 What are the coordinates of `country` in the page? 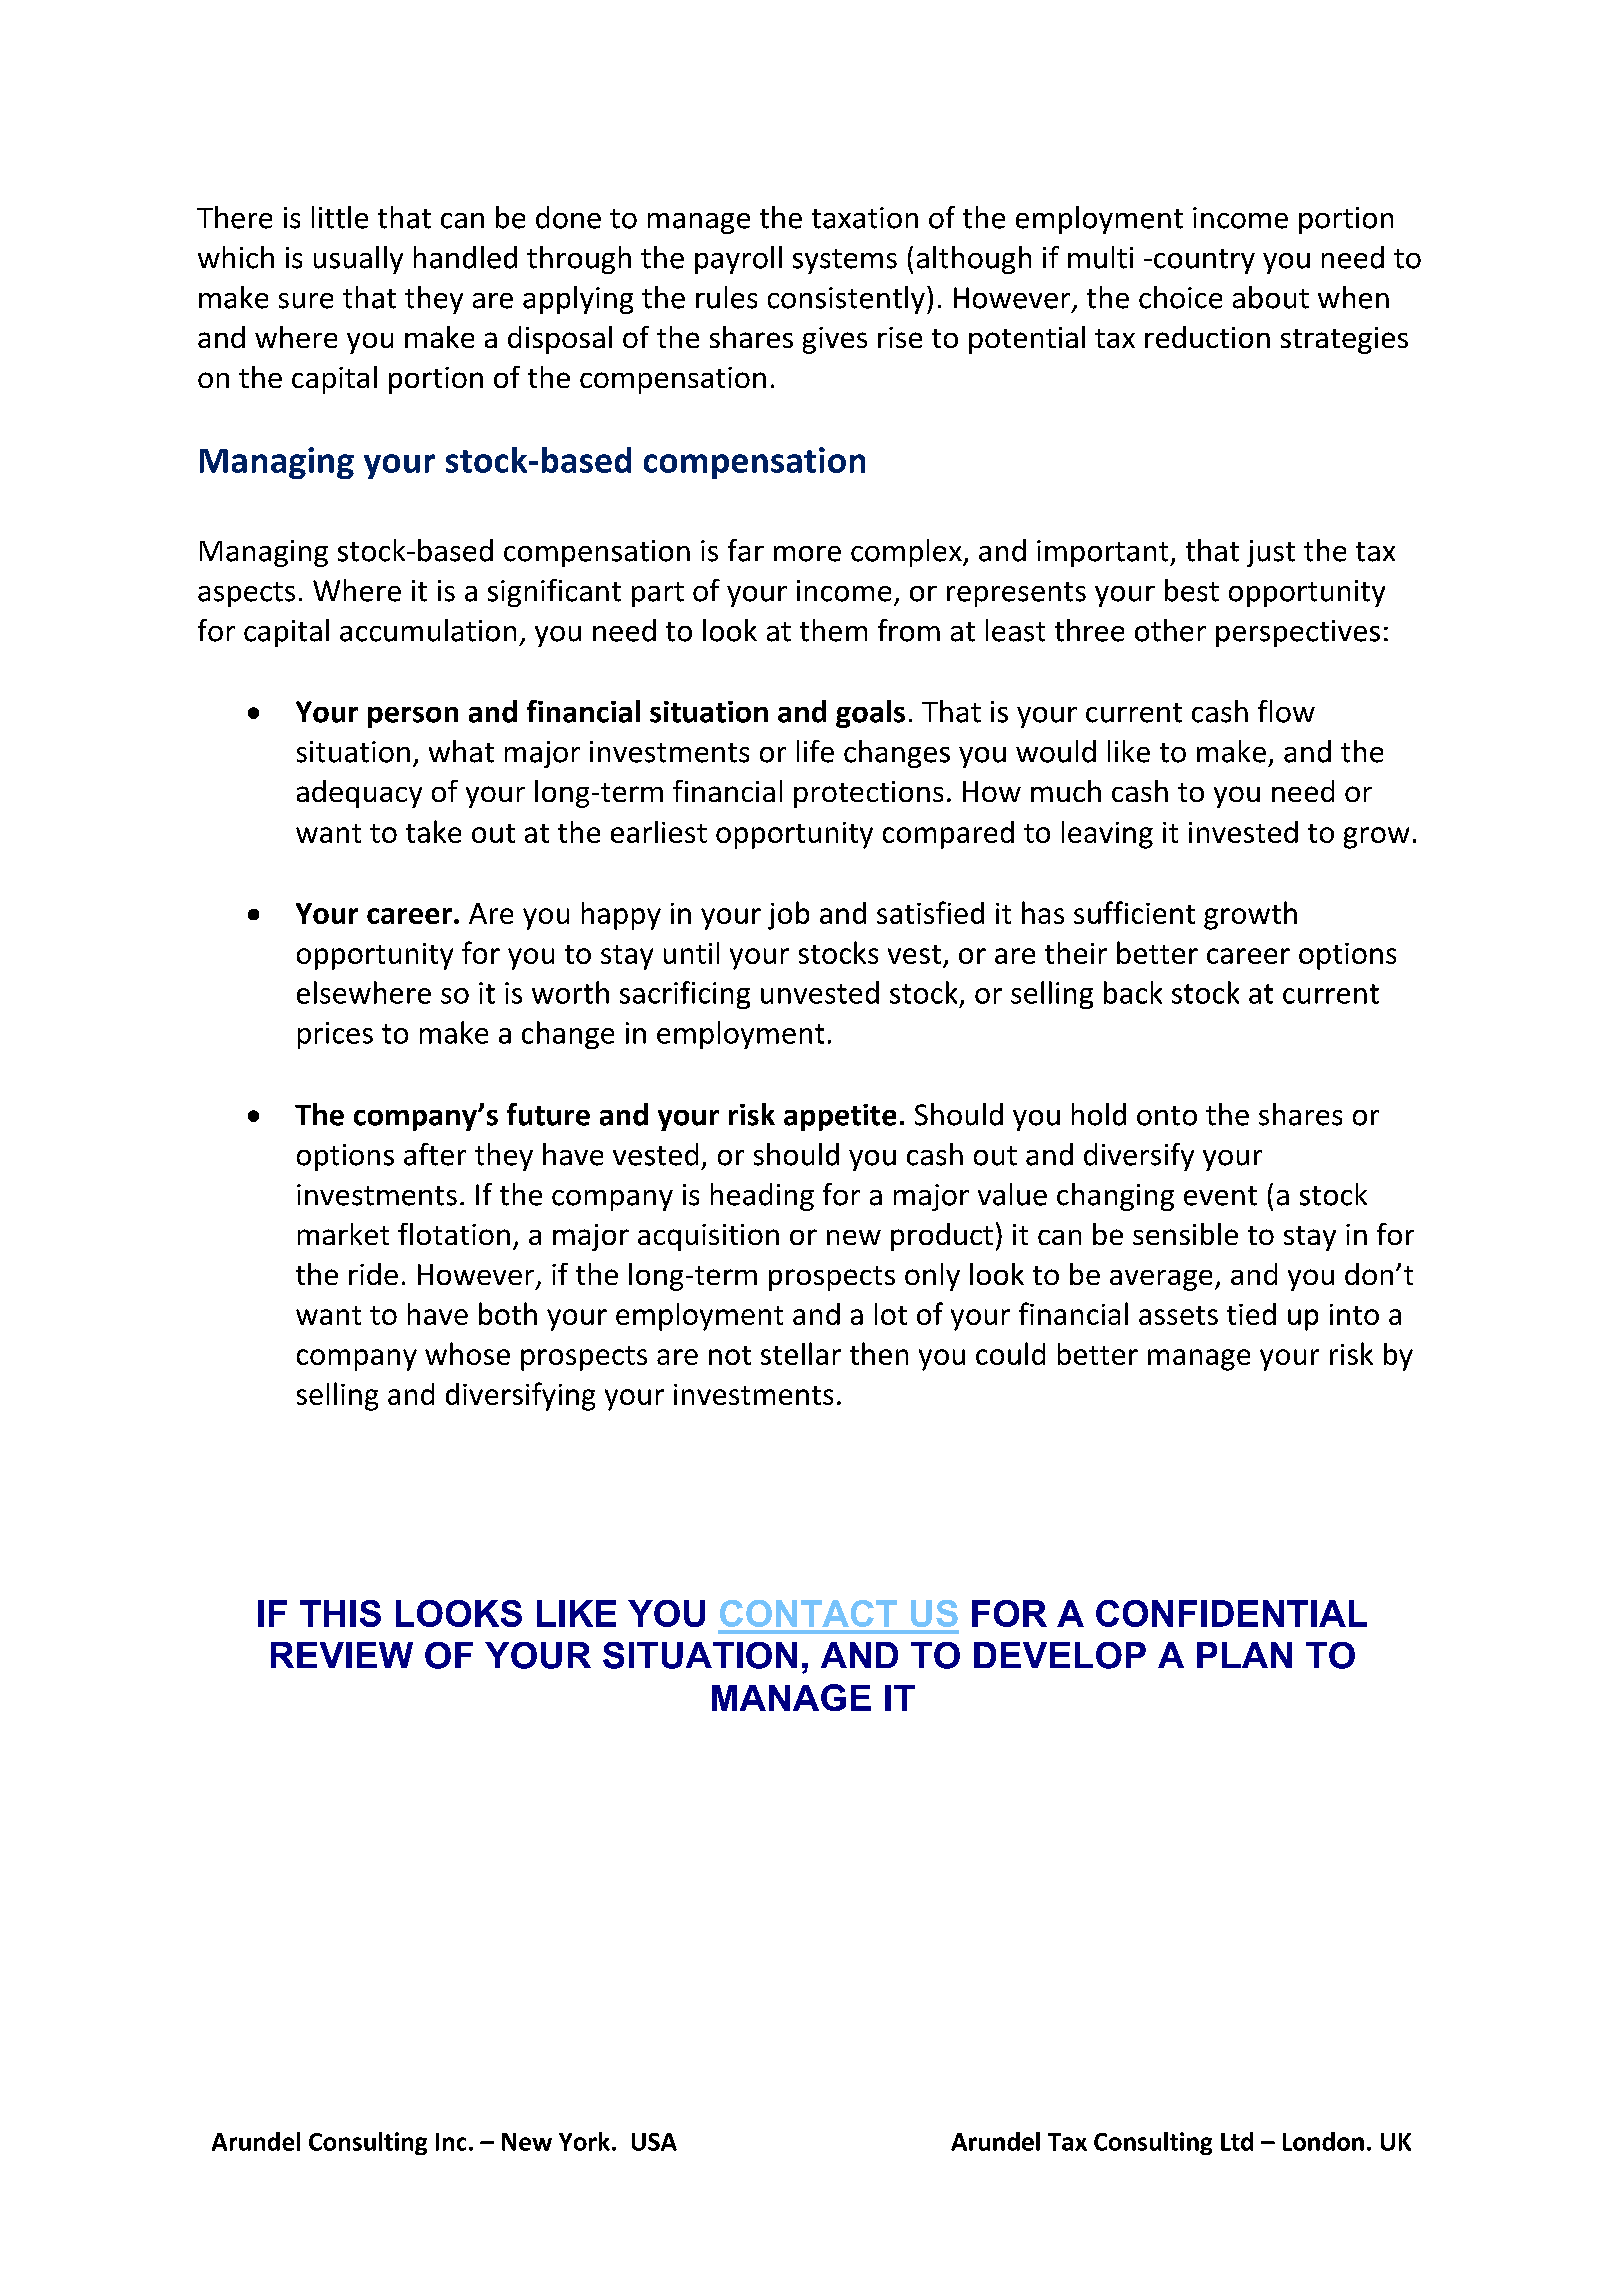 It's located at (1204, 261).
